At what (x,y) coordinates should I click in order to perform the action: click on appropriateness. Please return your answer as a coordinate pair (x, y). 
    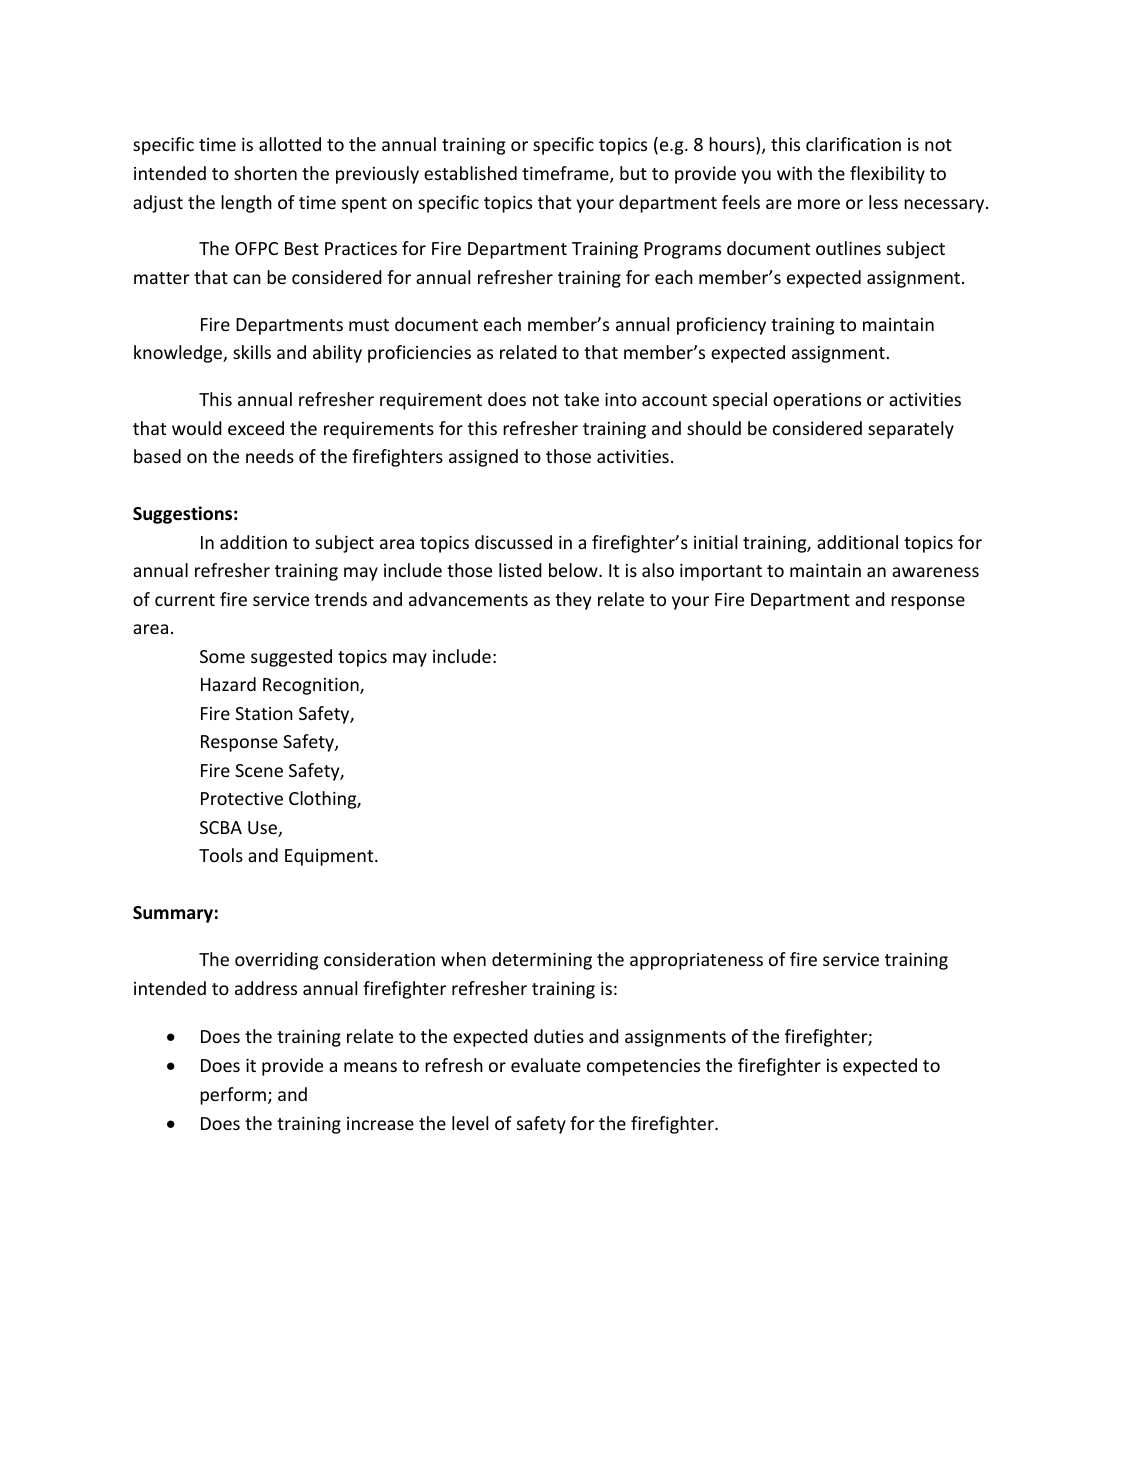
    Looking at the image, I should click on (696, 961).
